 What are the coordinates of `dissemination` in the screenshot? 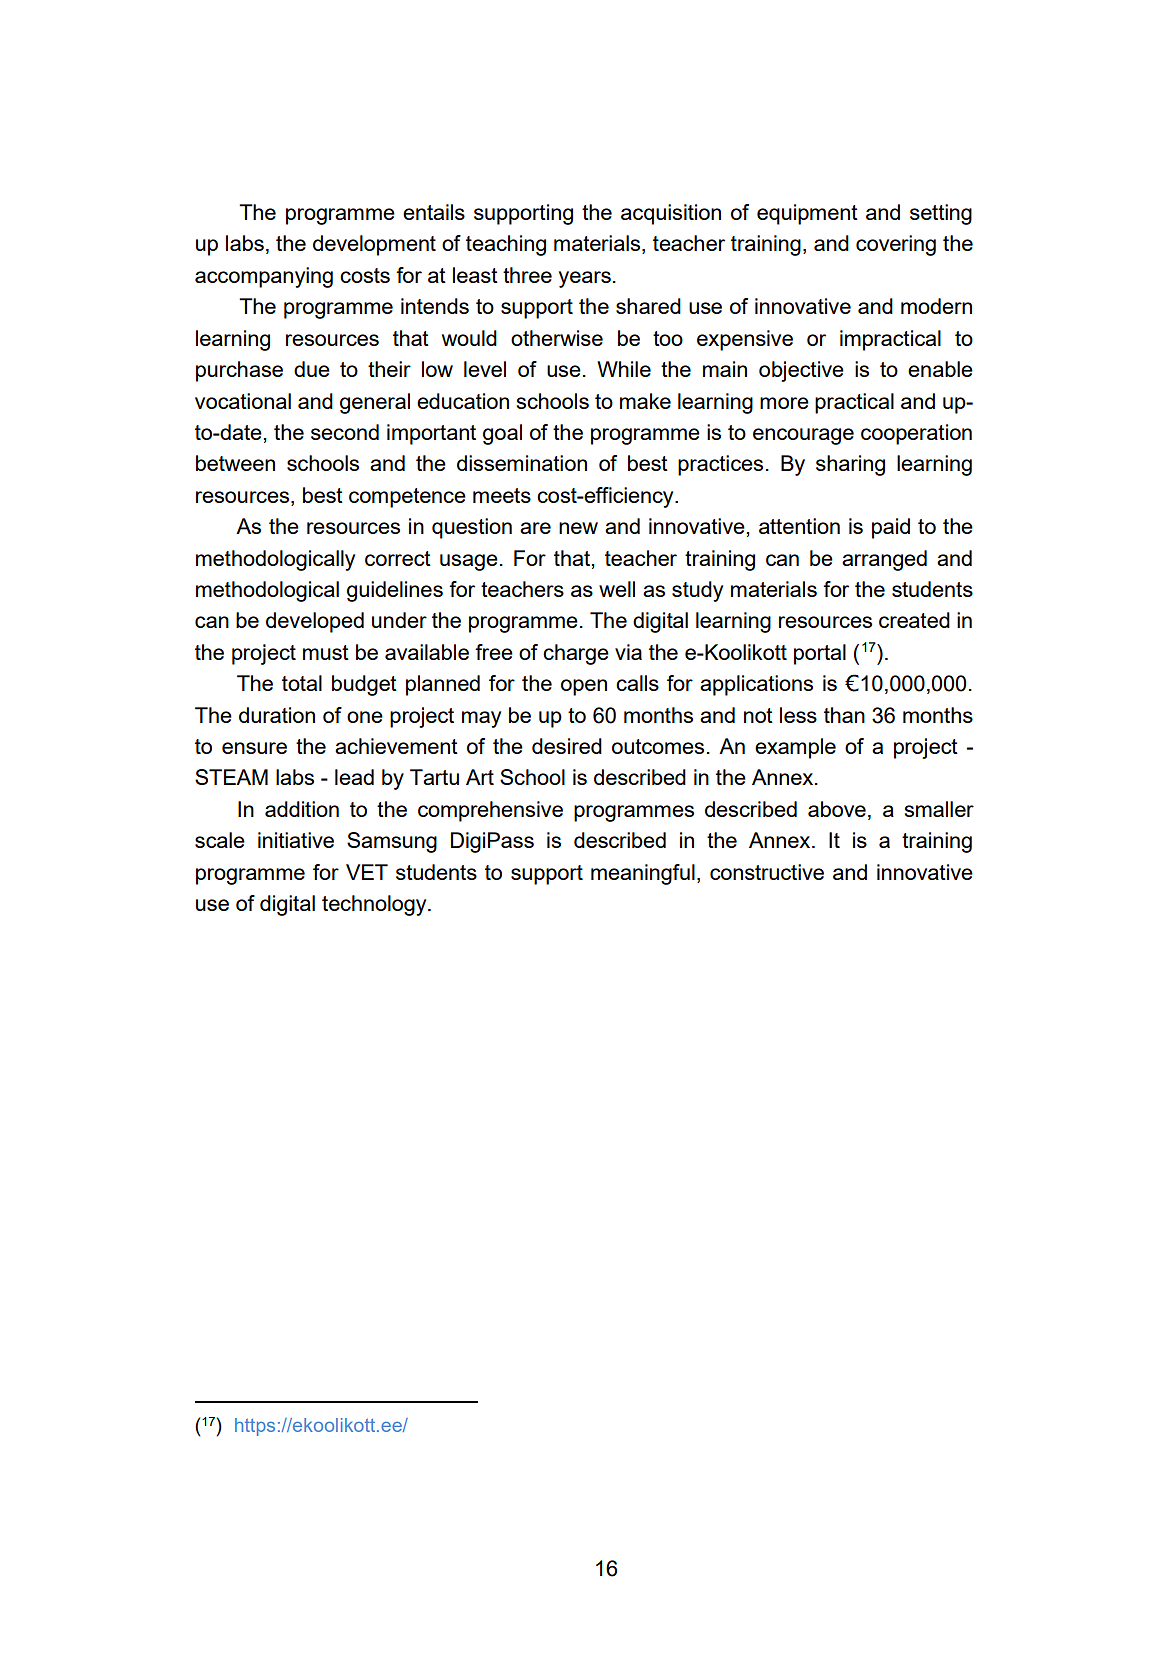 It's located at (522, 463).
